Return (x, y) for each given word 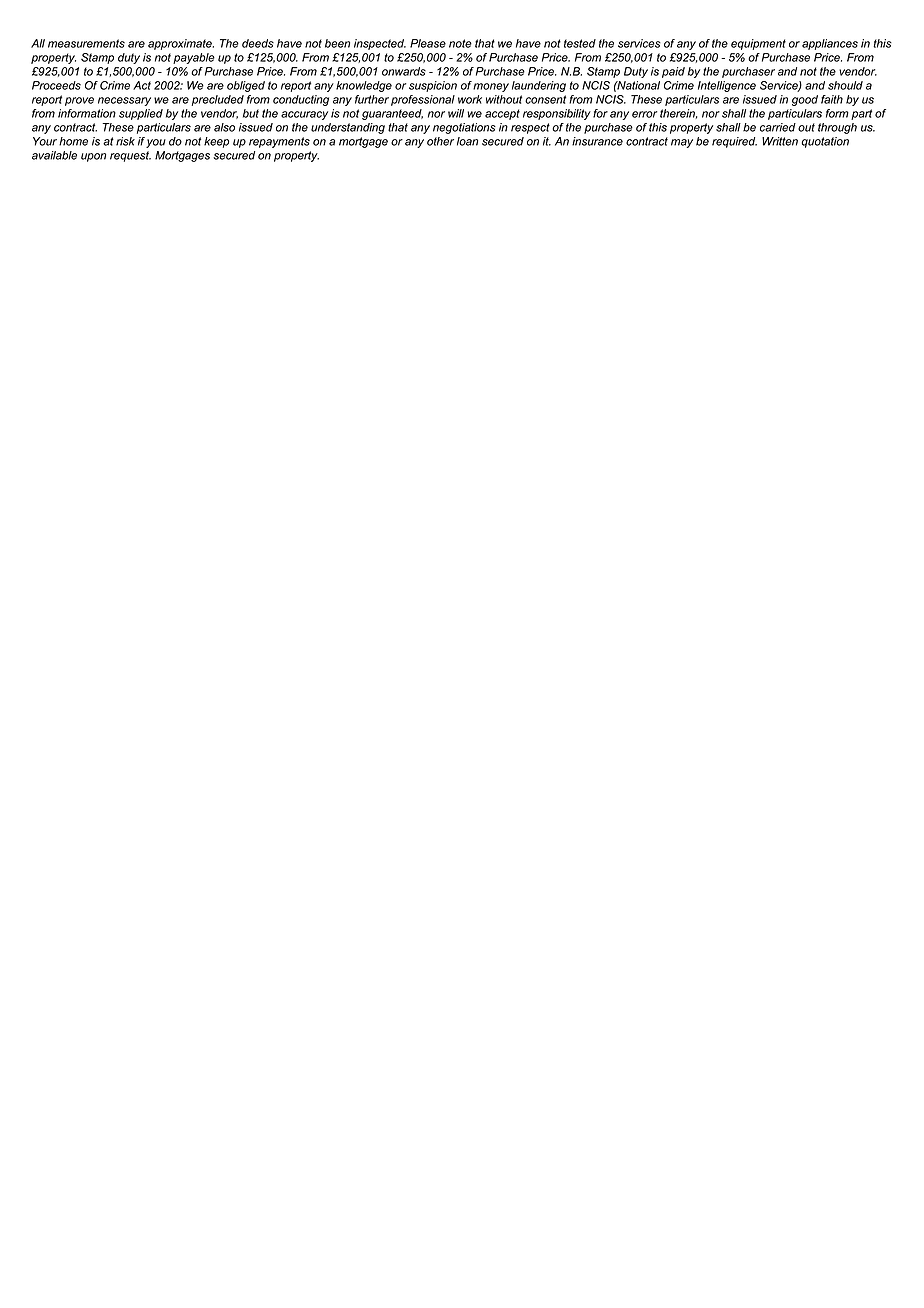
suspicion (433, 86)
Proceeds (56, 85)
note (460, 43)
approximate (181, 44)
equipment (758, 44)
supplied (141, 114)
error (644, 114)
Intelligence (727, 86)
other (440, 141)
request (130, 156)
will (456, 113)
